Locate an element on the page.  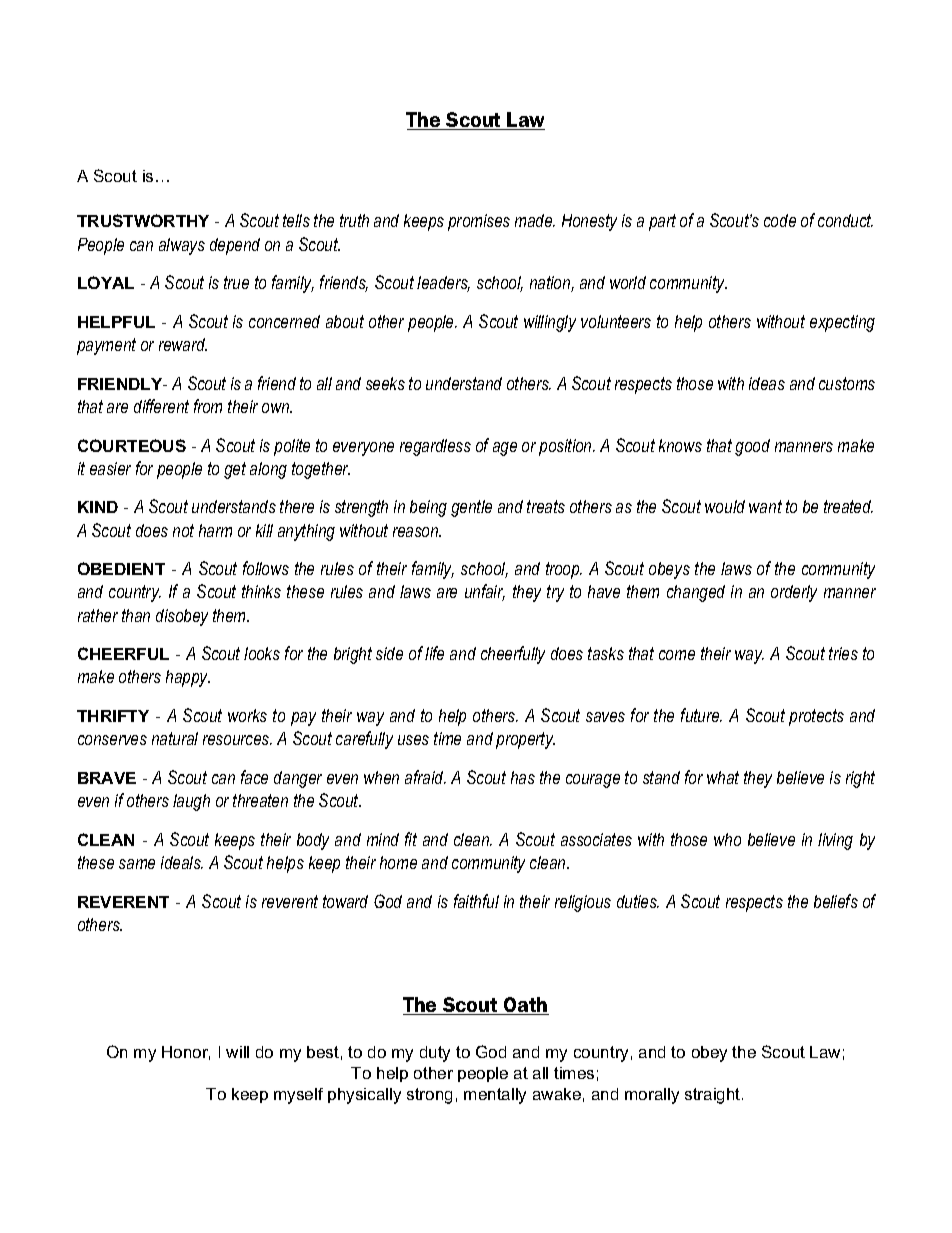
always is located at coordinates (182, 246).
